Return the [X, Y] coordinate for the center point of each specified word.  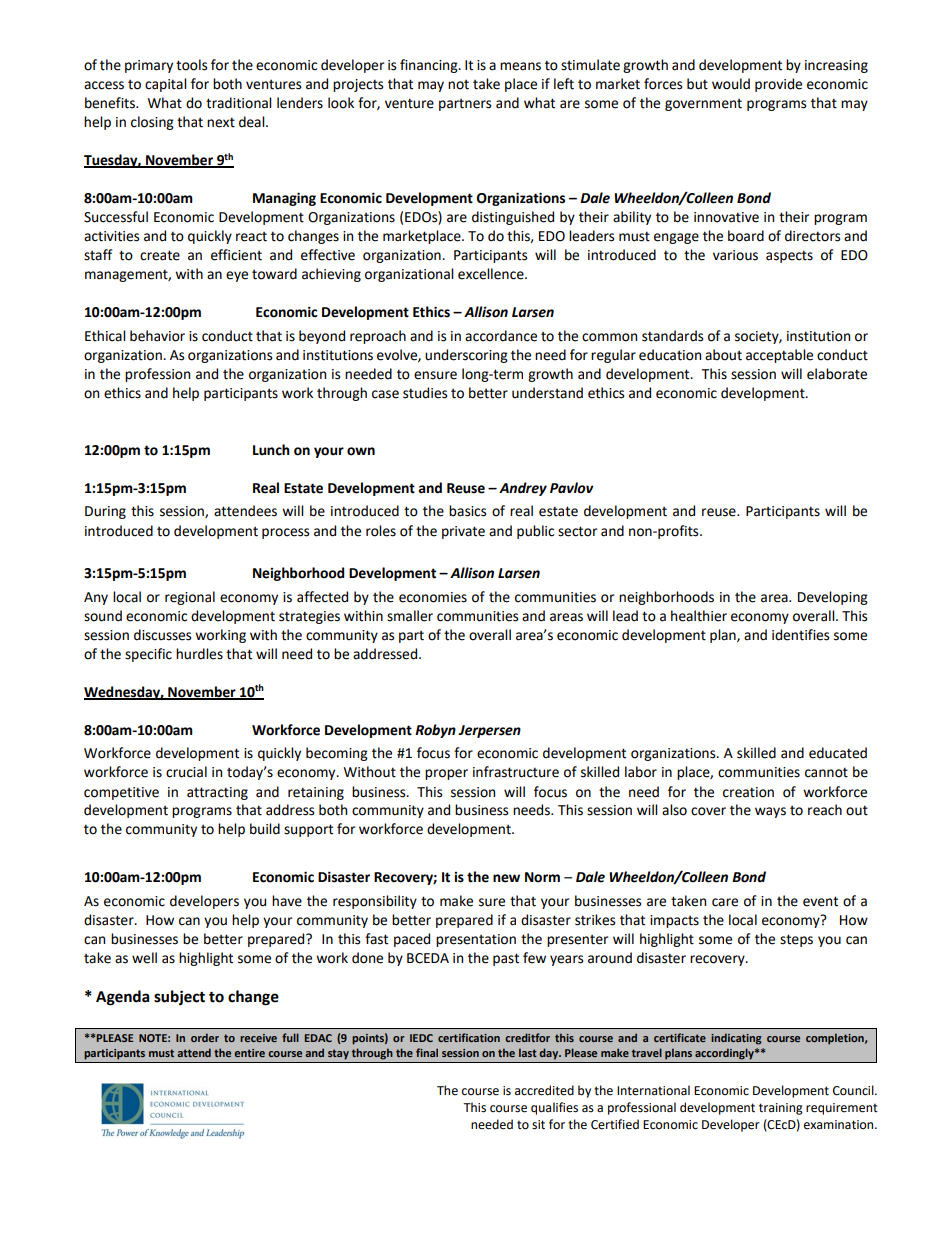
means [520, 66]
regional [190, 598]
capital [166, 85]
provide [778, 85]
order [205, 1037]
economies [433, 597]
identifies [800, 635]
